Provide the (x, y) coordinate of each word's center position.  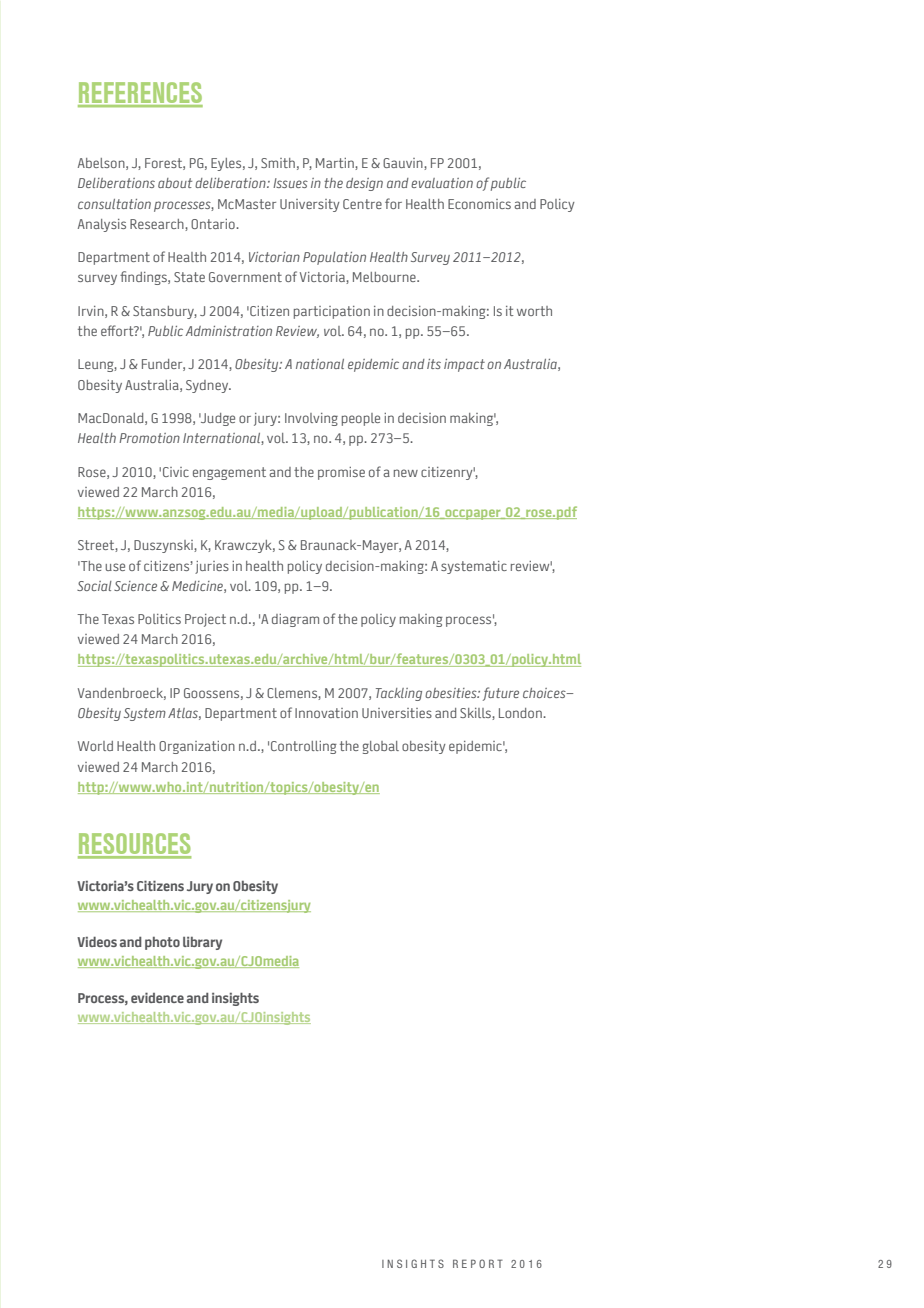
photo (162, 943)
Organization (197, 747)
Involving (311, 419)
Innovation (326, 713)
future (501, 694)
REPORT (478, 1263)
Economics (479, 204)
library (202, 943)
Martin (336, 164)
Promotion (149, 438)
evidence (157, 997)
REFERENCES (140, 94)
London (521, 713)
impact (464, 365)
